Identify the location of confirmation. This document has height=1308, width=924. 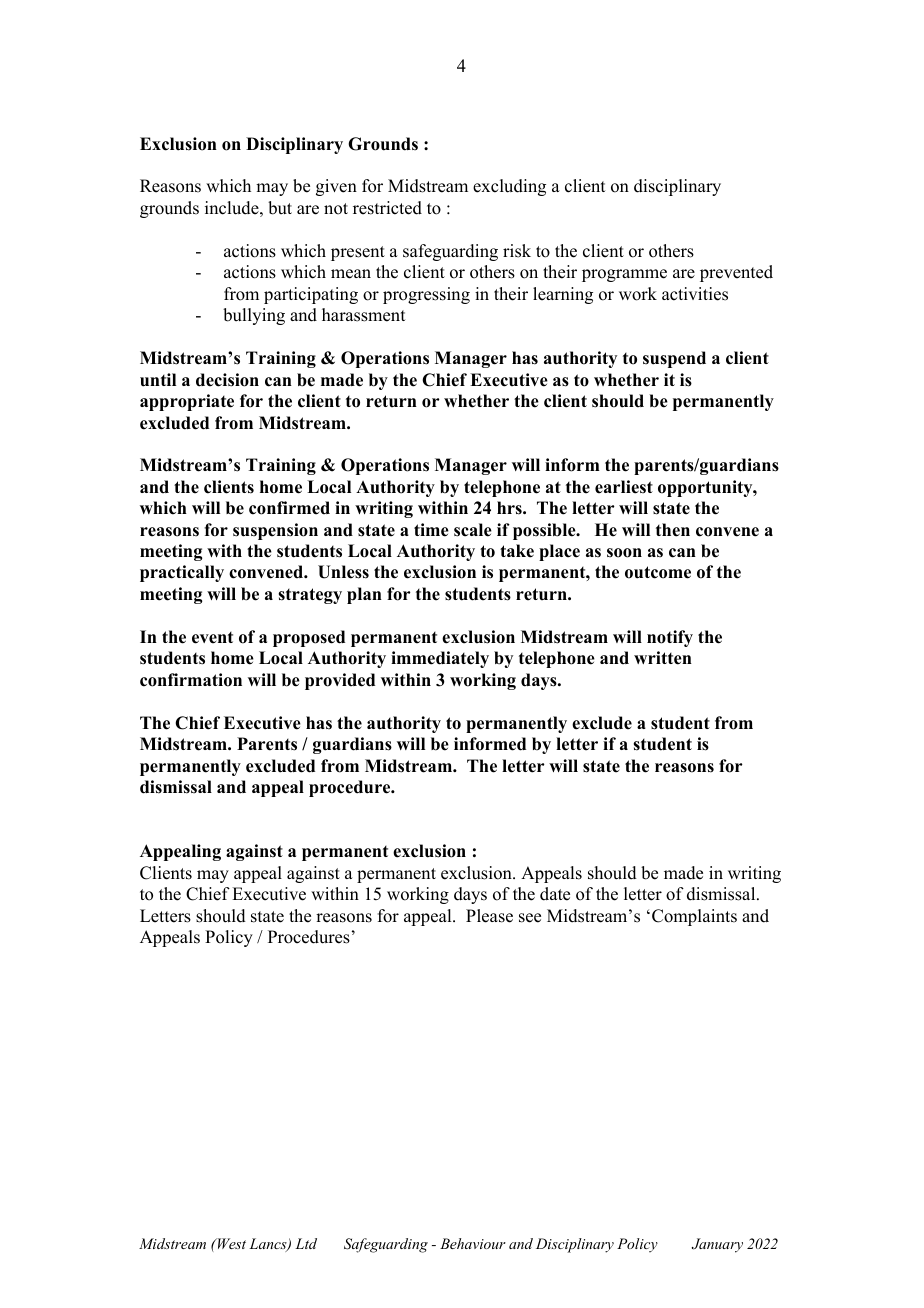
(191, 680).
